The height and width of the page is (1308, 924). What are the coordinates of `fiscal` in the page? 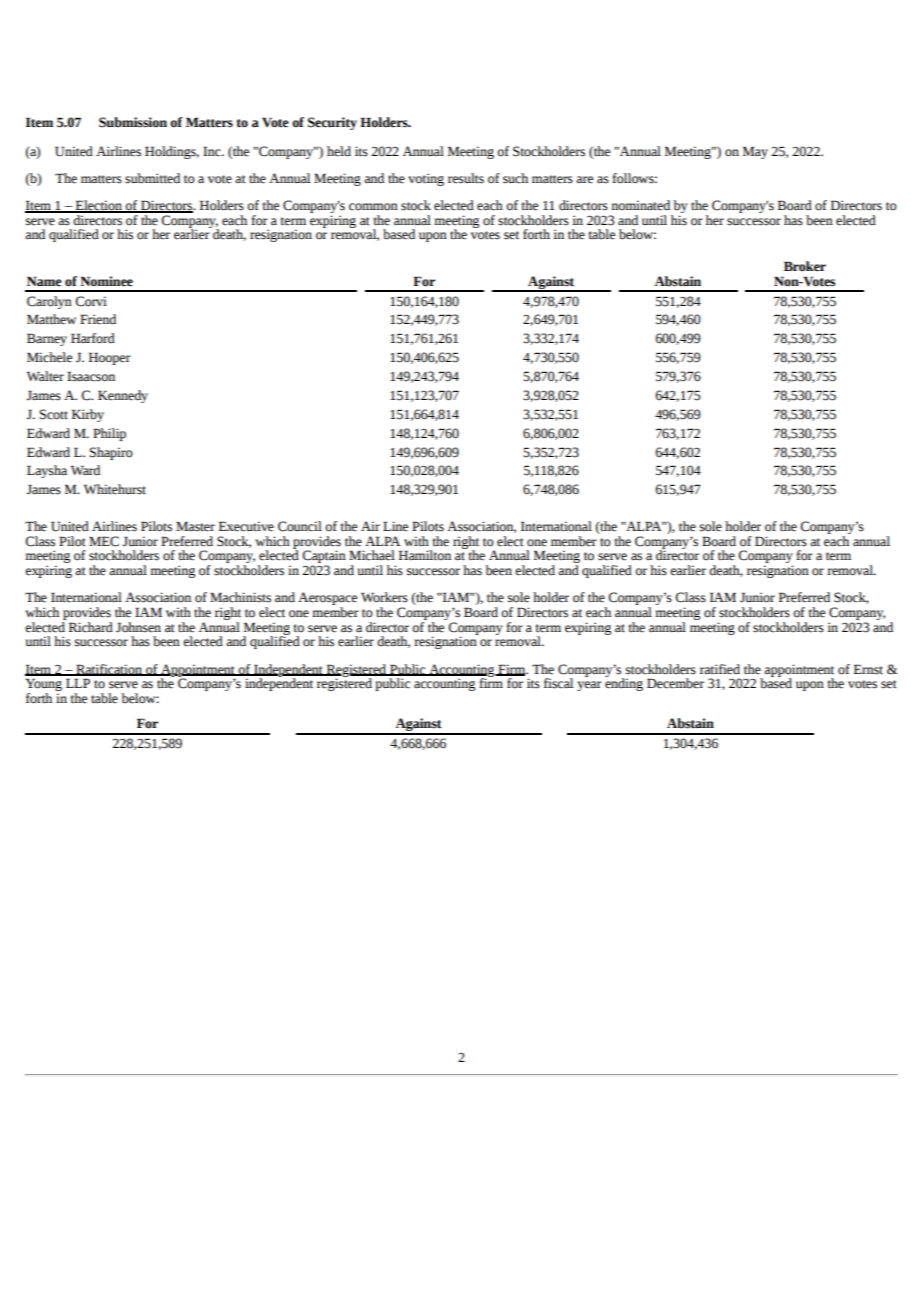 It's located at (558, 683).
